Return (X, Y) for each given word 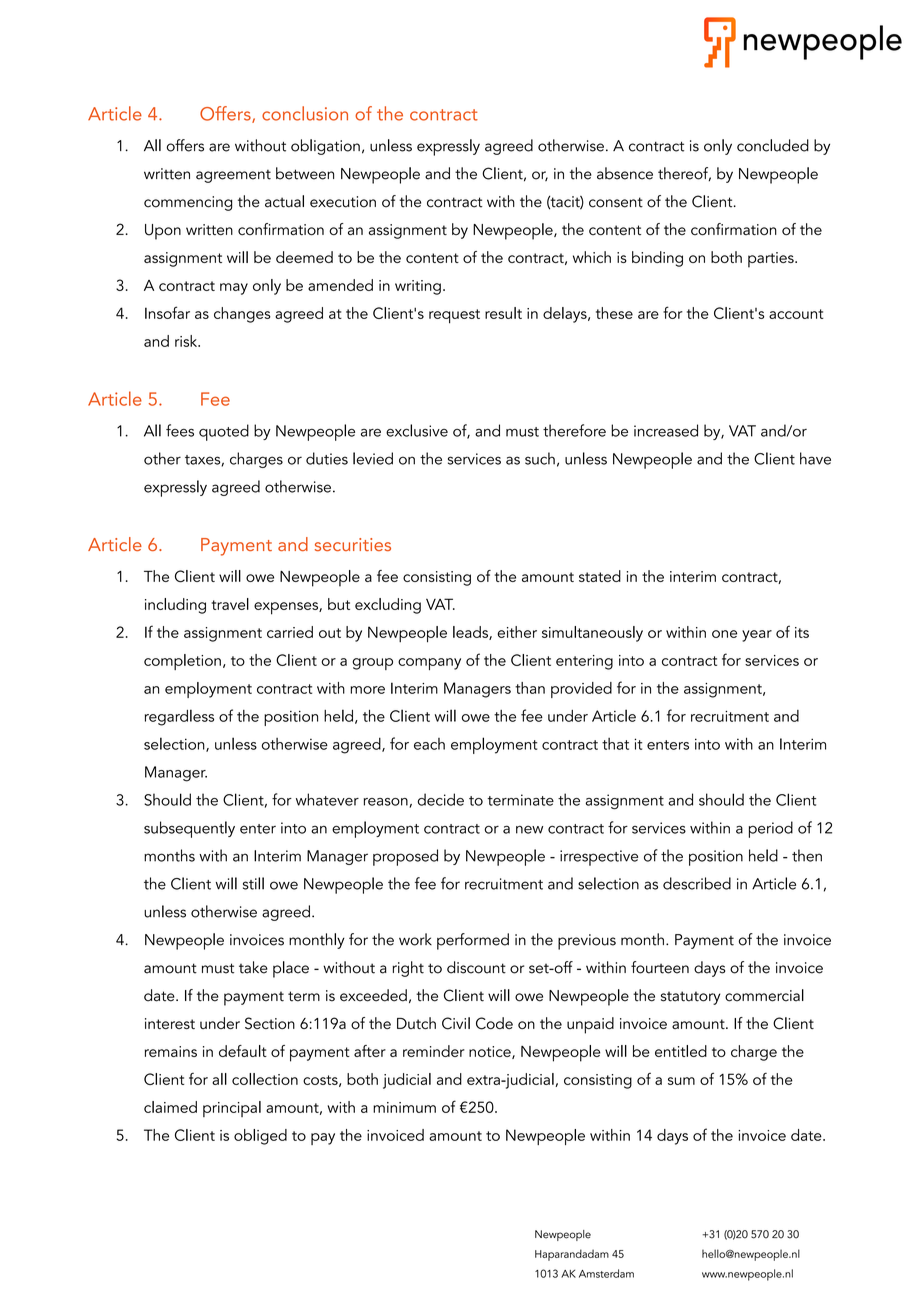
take (253, 967)
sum (681, 1081)
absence (625, 173)
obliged (260, 1137)
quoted (224, 432)
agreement (233, 176)
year (757, 636)
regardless (179, 717)
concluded (773, 145)
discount (476, 967)
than (530, 688)
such (540, 458)
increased (666, 430)
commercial (764, 995)
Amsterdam (606, 1273)
